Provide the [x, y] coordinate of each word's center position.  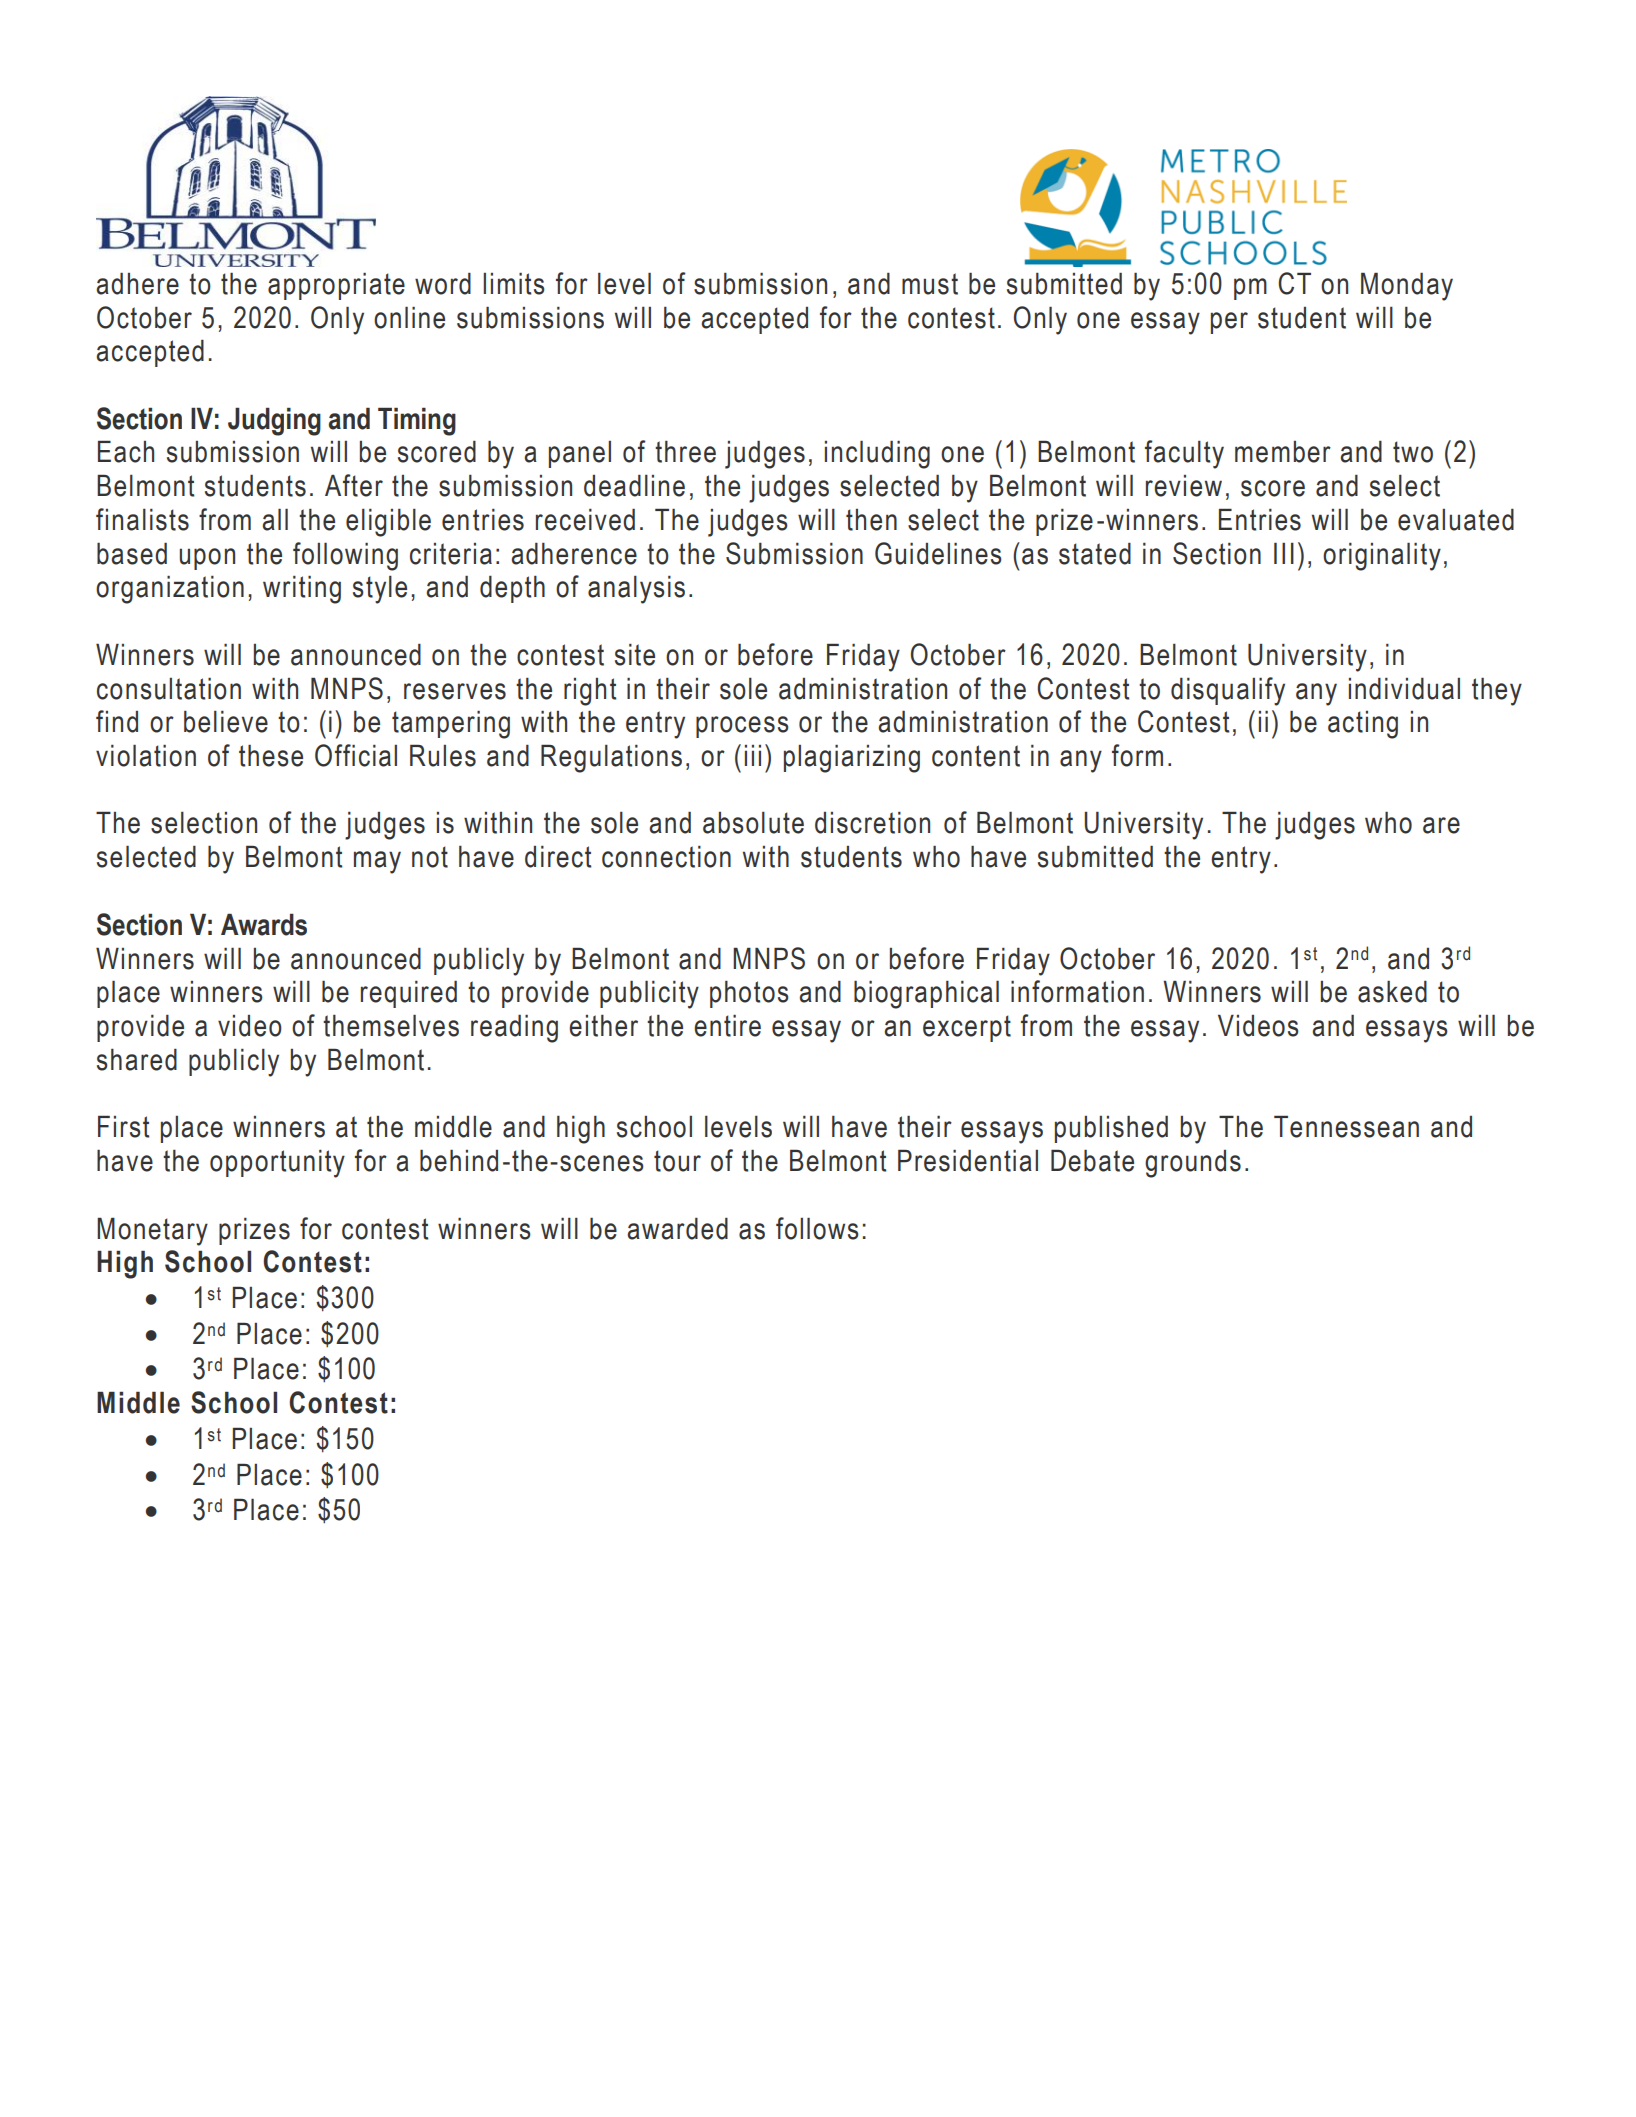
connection [666, 857]
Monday [1407, 287]
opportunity [277, 1164]
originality [1382, 557]
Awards [264, 925]
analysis [636, 590]
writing [302, 590]
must [930, 284]
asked [1392, 992]
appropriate [336, 286]
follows [817, 1228]
